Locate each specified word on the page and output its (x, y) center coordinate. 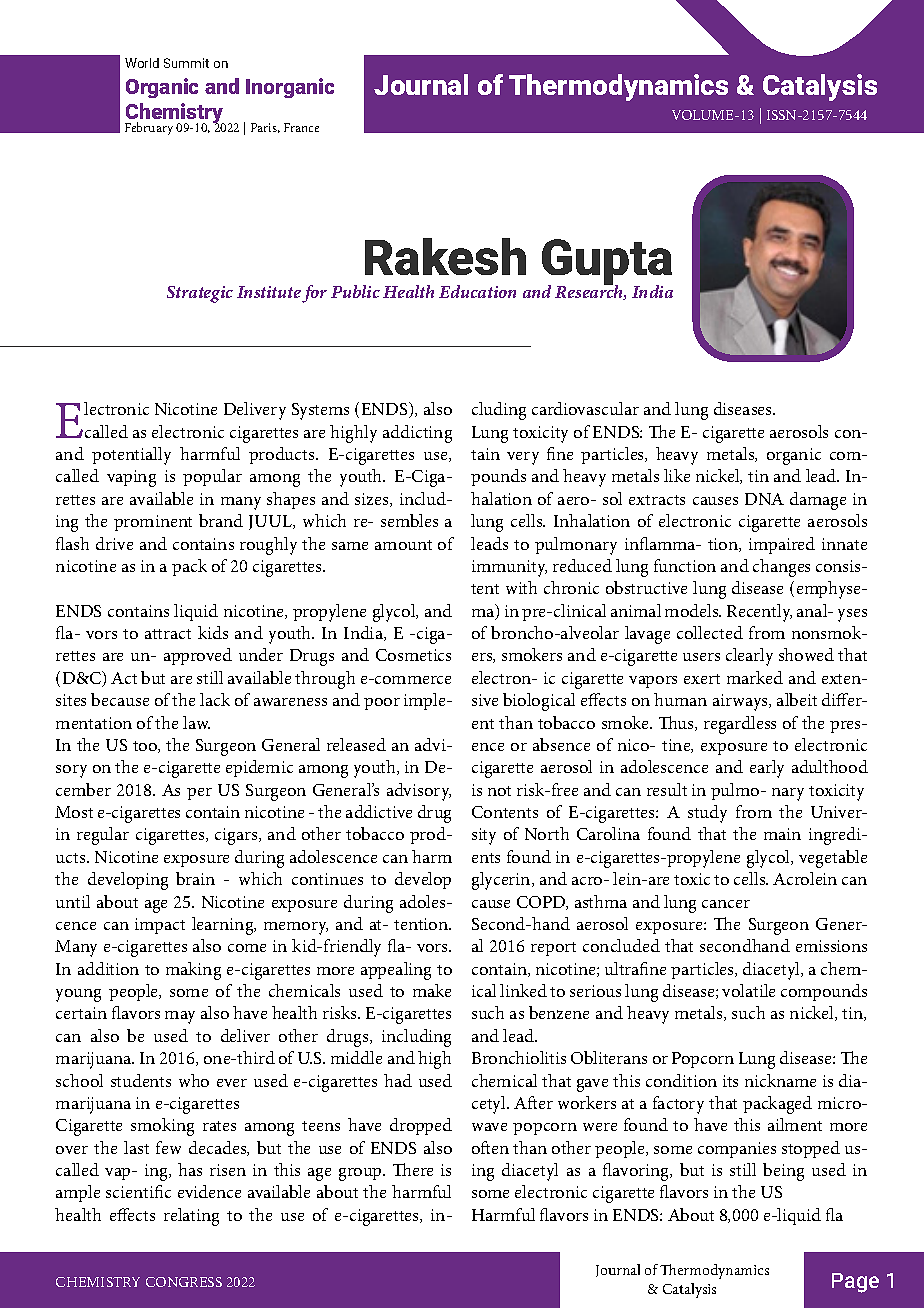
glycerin (502, 881)
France (301, 127)
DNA (764, 499)
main (782, 834)
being (783, 1172)
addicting (417, 434)
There (413, 1169)
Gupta (607, 263)
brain (195, 878)
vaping (131, 478)
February (149, 128)
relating (191, 1217)
